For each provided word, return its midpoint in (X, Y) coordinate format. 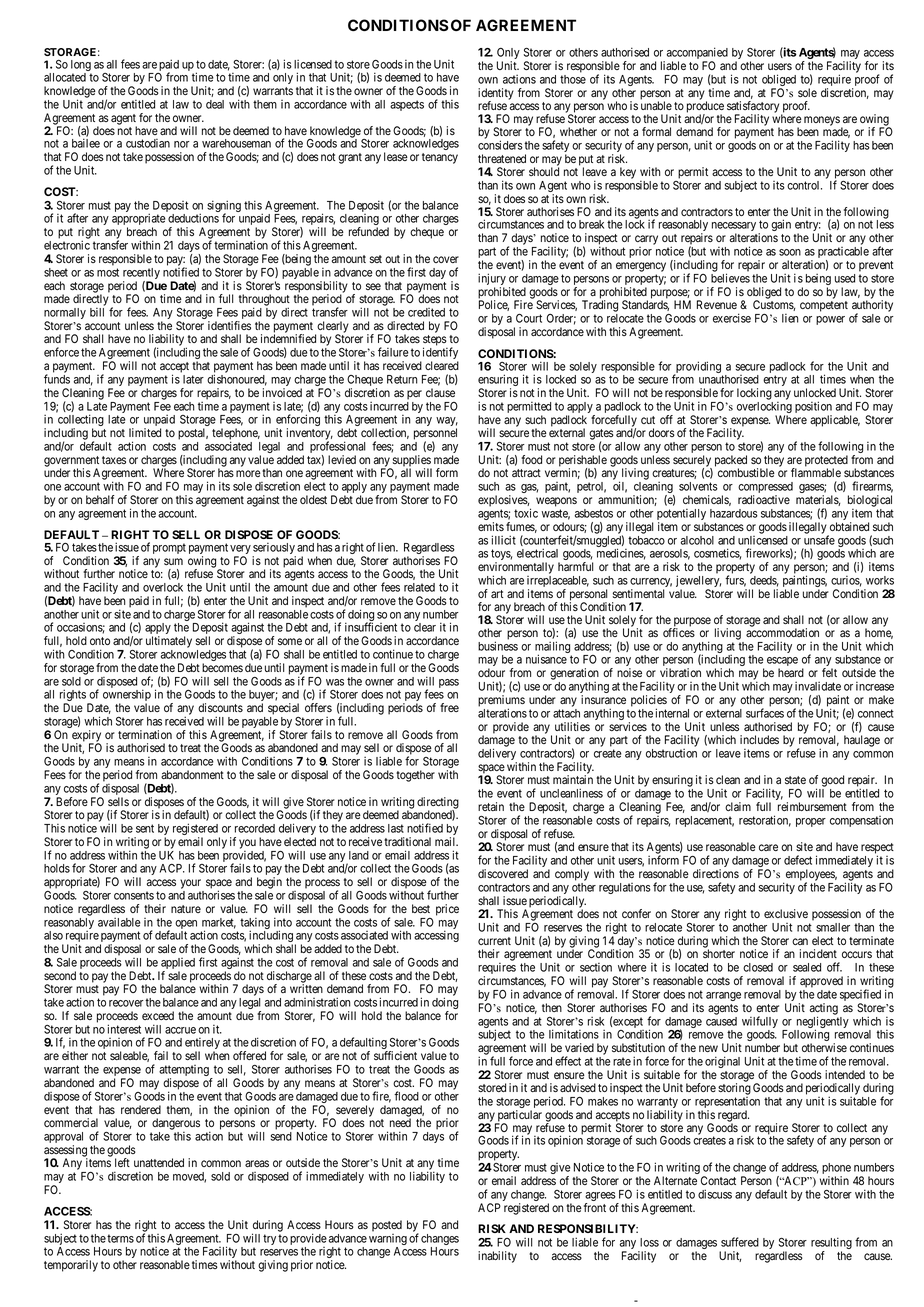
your (190, 884)
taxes (114, 460)
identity (496, 95)
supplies (411, 462)
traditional (407, 841)
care (768, 847)
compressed (765, 489)
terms (120, 1238)
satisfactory (753, 108)
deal (215, 104)
